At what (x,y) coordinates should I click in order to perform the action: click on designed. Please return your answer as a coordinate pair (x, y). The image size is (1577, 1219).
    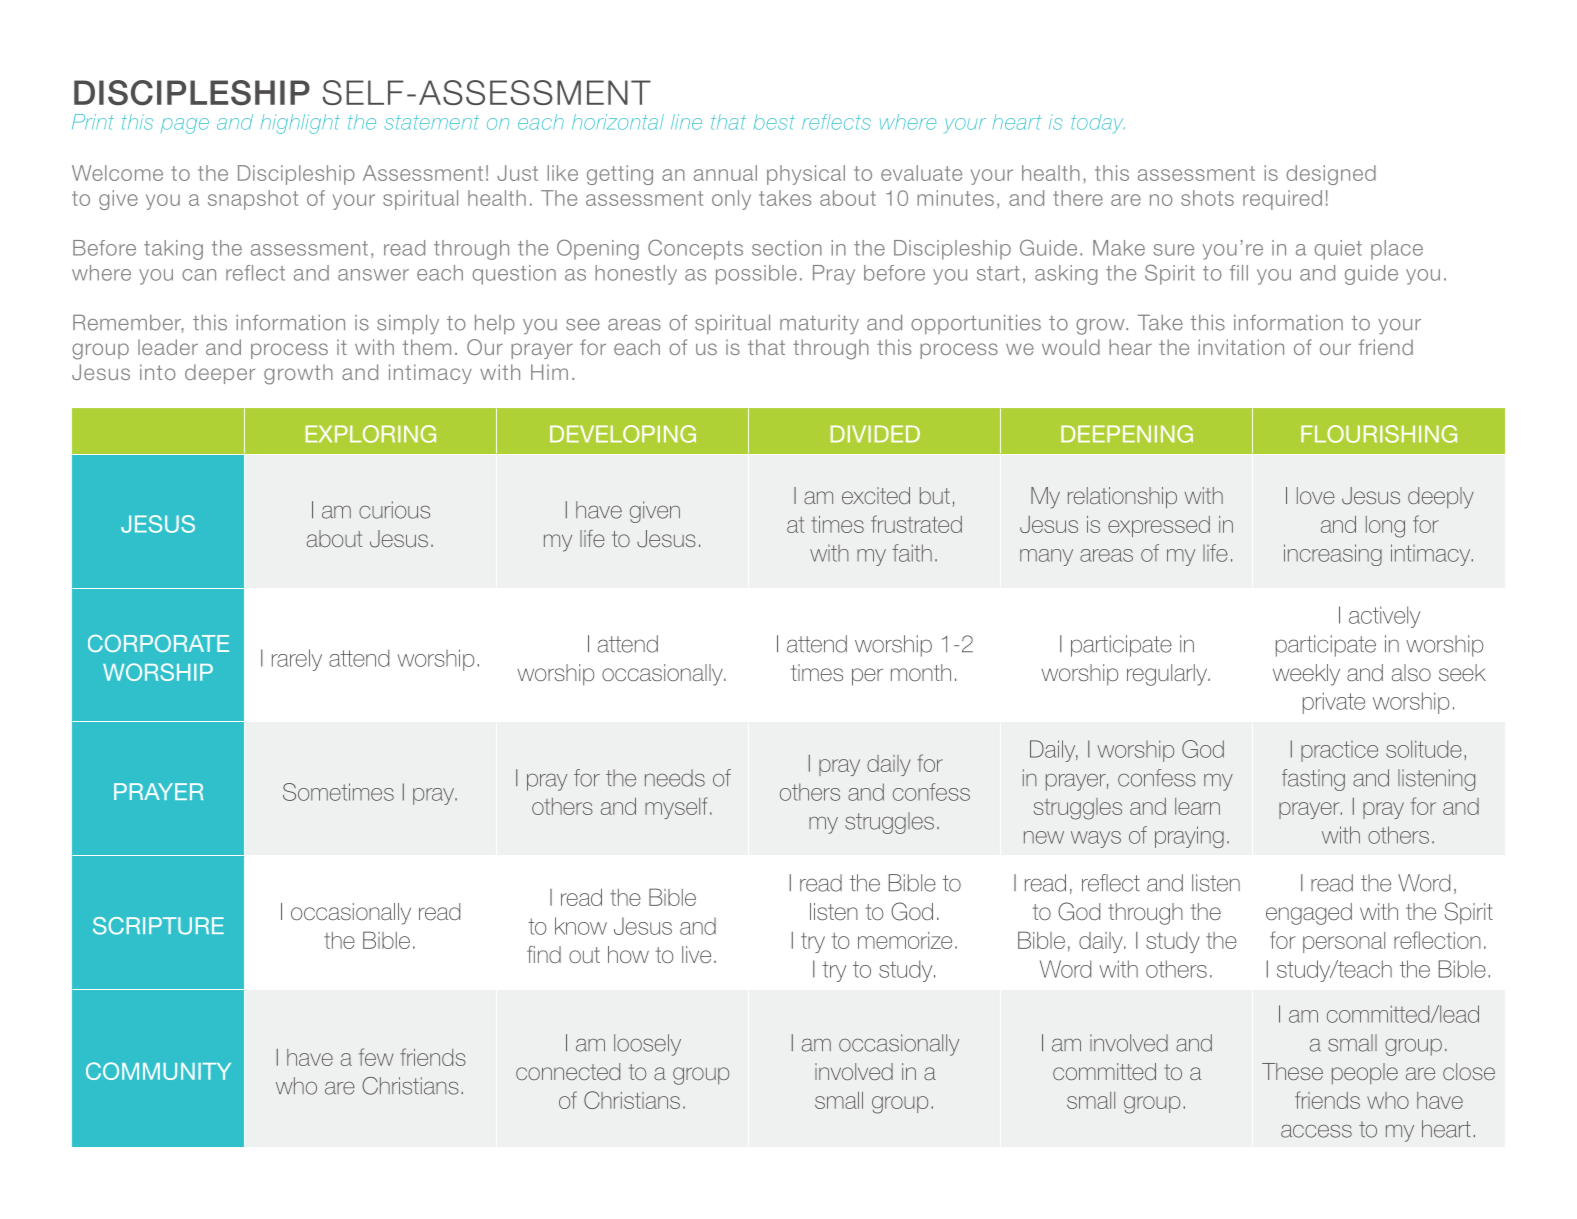
    Looking at the image, I should click on (1331, 175).
